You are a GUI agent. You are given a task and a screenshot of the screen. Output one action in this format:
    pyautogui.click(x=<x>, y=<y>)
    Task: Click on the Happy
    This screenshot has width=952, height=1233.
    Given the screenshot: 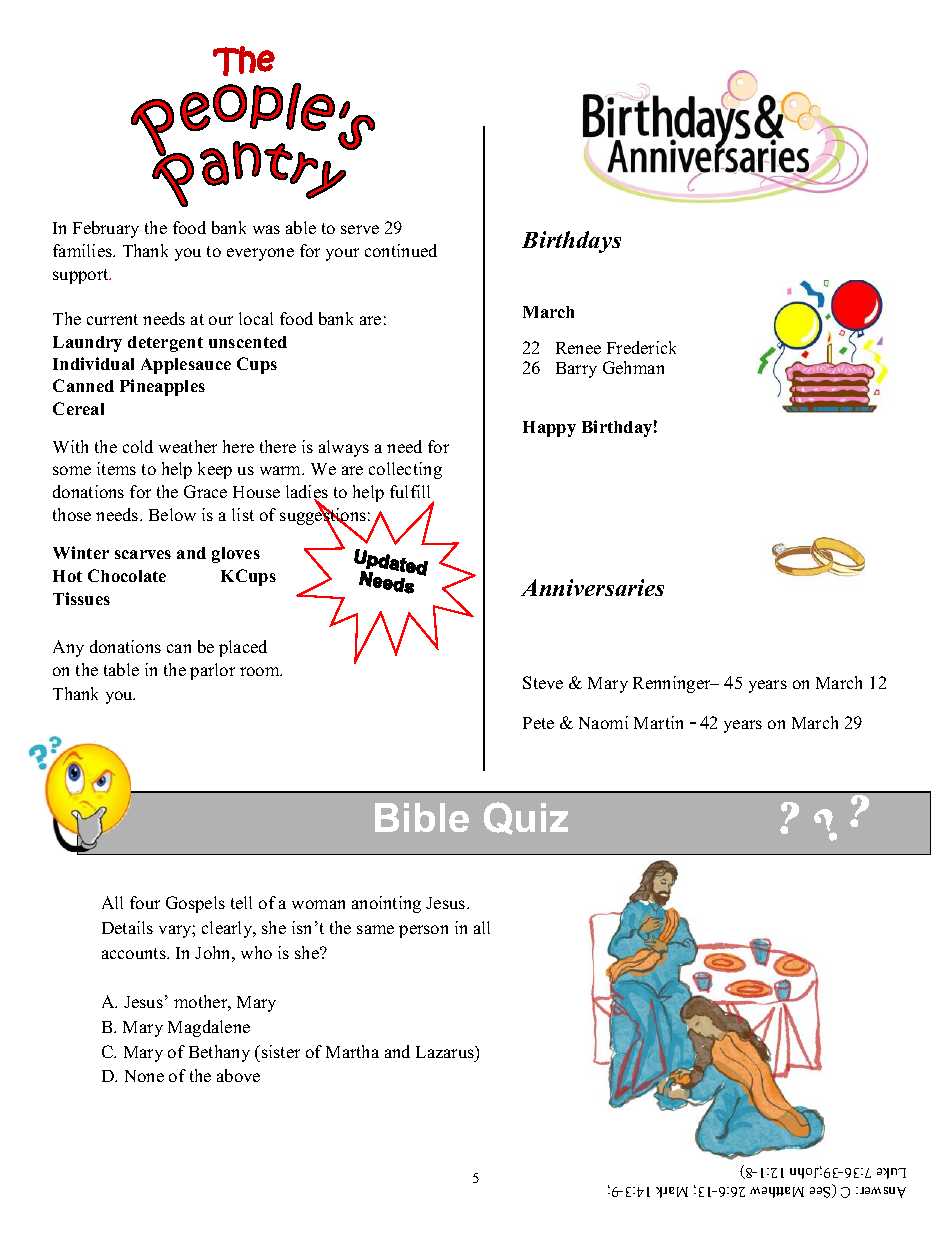 What is the action you would take?
    pyautogui.click(x=549, y=429)
